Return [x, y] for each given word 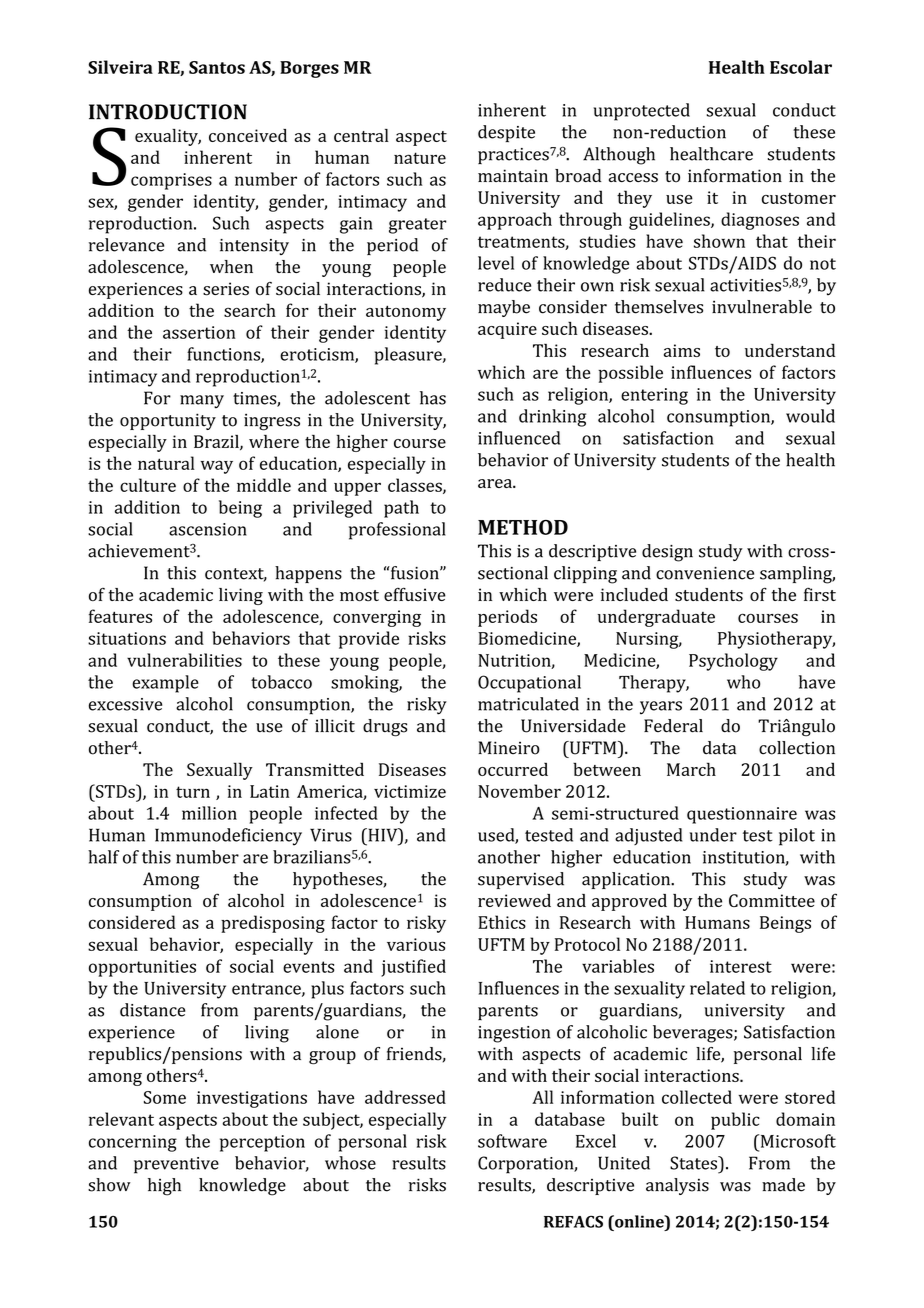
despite [506, 133]
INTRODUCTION [168, 112]
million [209, 813]
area [496, 483]
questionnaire [742, 815]
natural [166, 463]
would [810, 416]
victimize [410, 791]
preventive [176, 1165]
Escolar [801, 67]
